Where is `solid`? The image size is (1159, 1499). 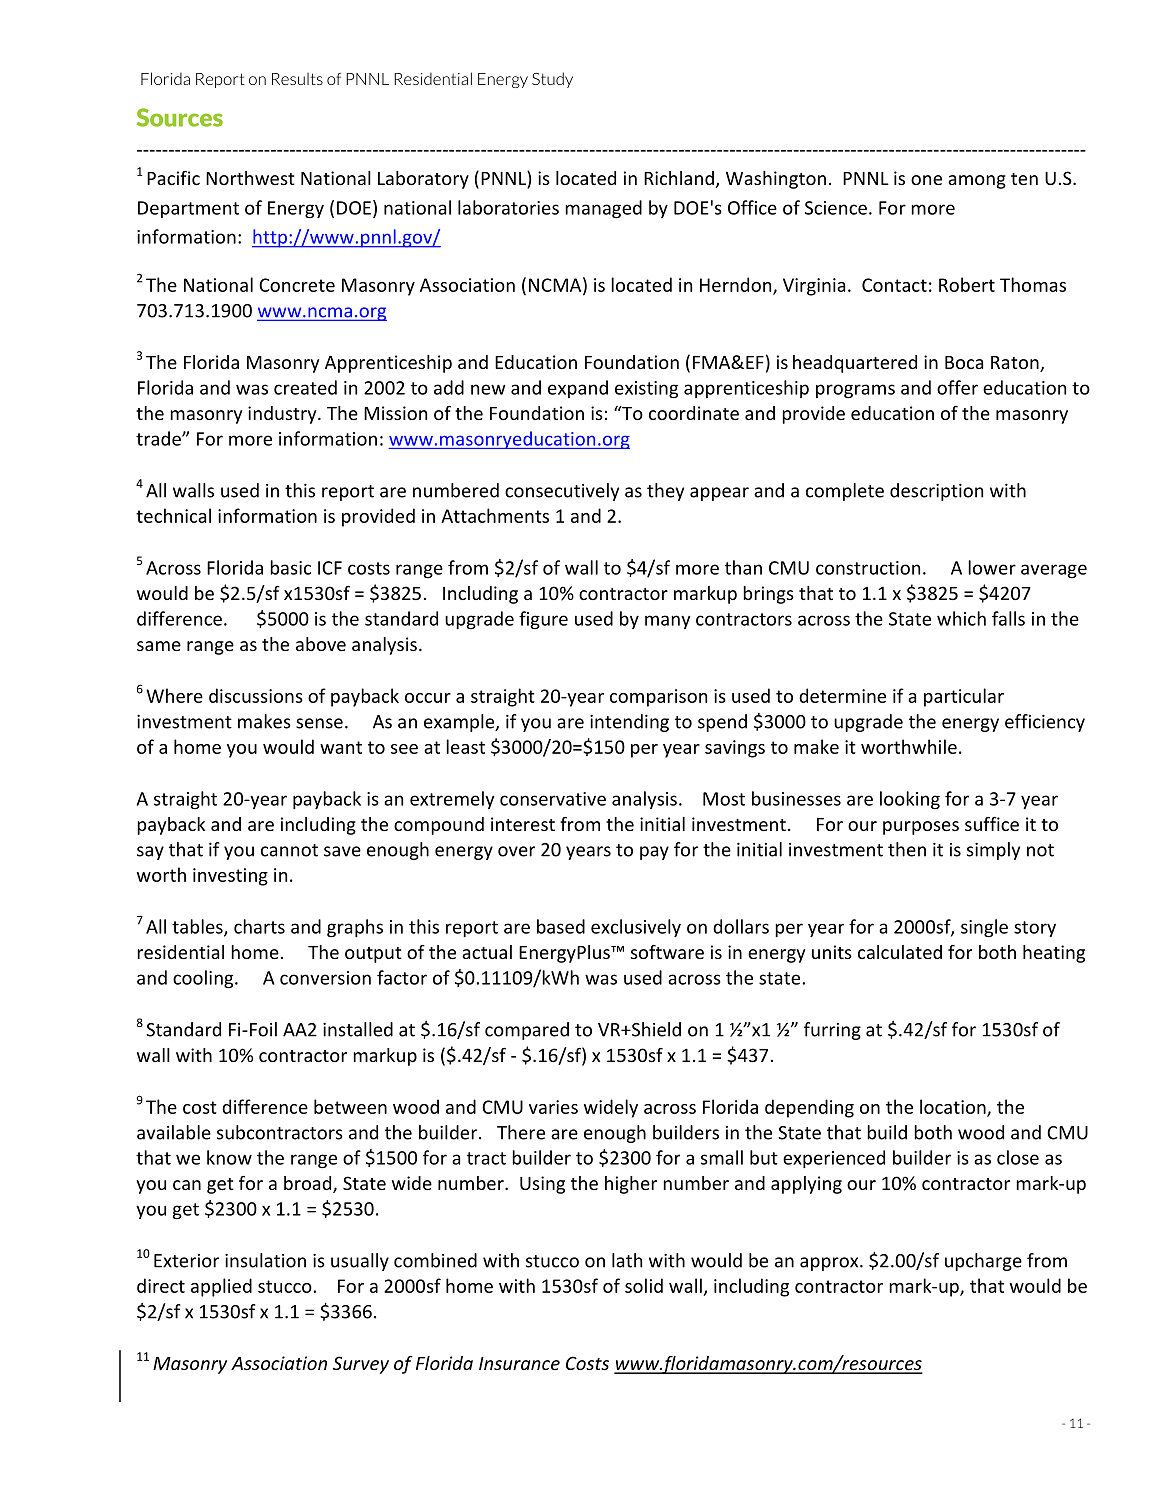
solid is located at coordinates (644, 1285).
